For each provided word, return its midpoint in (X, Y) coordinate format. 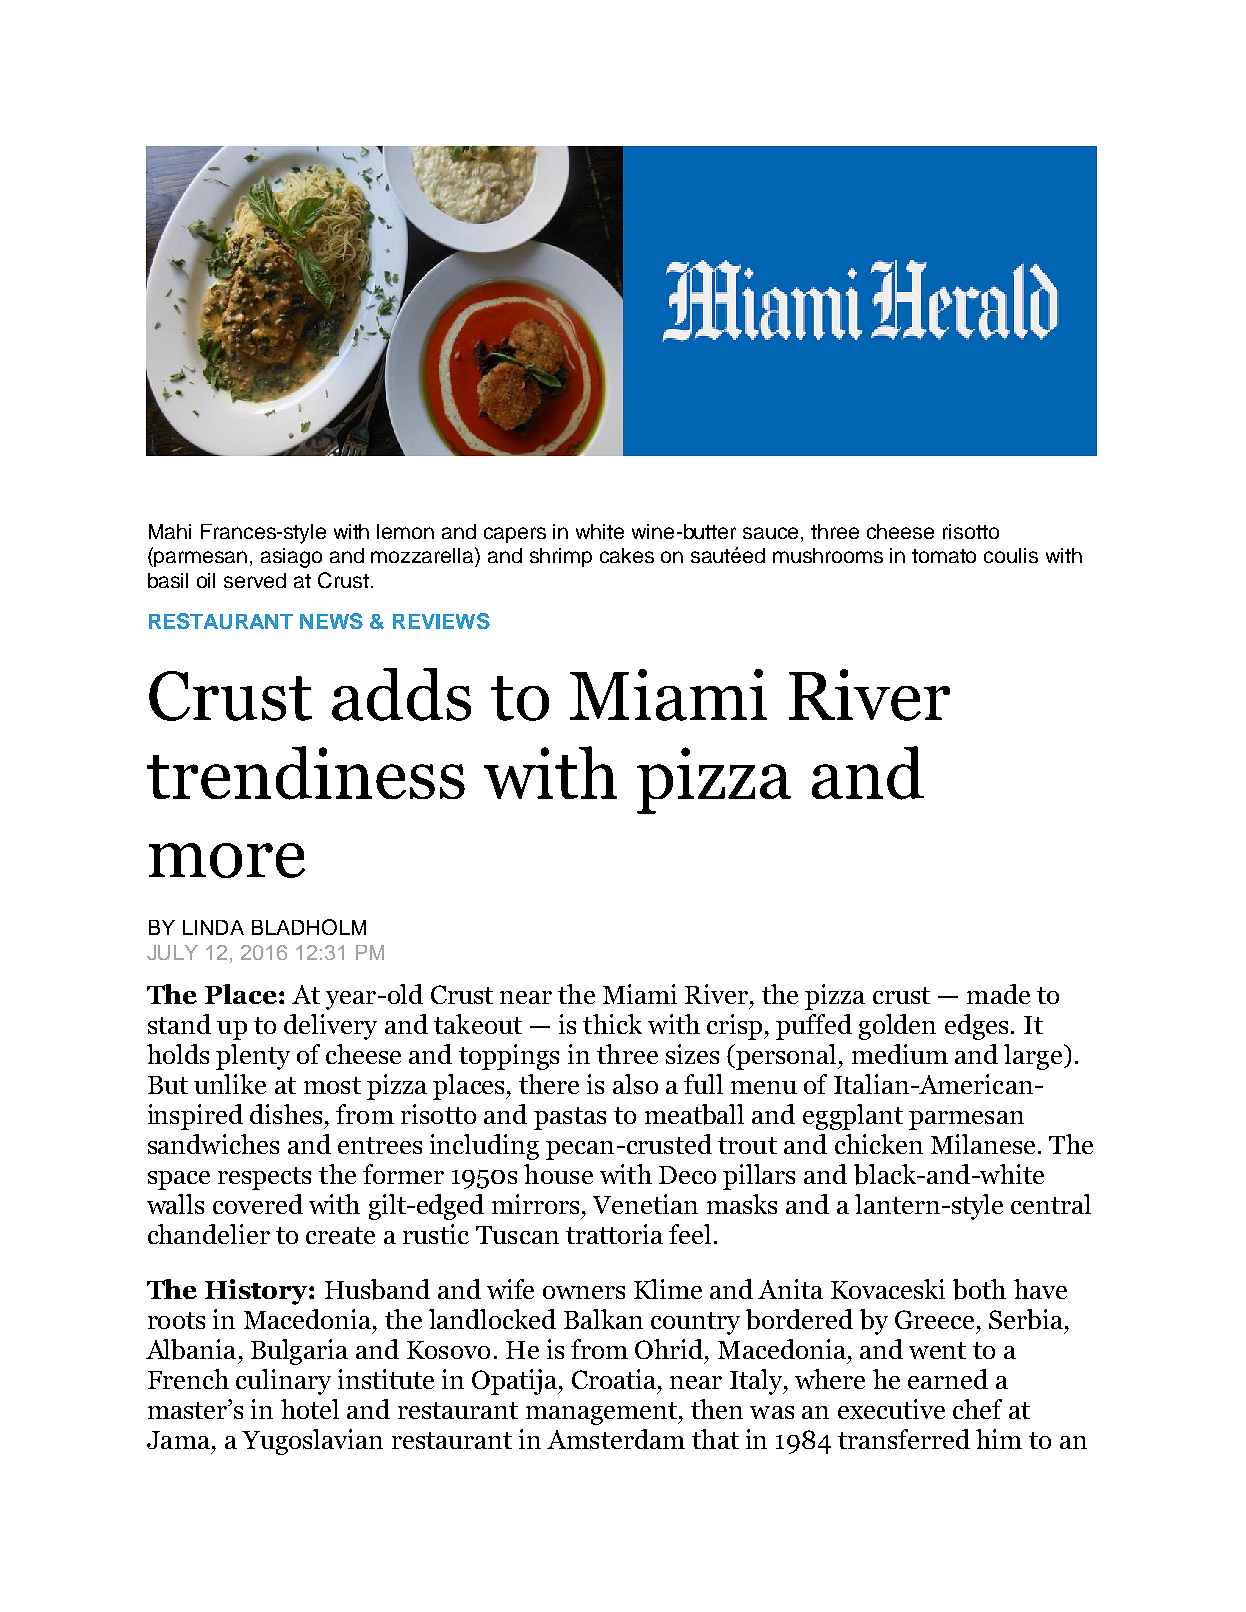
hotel (310, 1409)
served (255, 580)
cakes (627, 555)
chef (977, 1409)
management (603, 1413)
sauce (772, 533)
